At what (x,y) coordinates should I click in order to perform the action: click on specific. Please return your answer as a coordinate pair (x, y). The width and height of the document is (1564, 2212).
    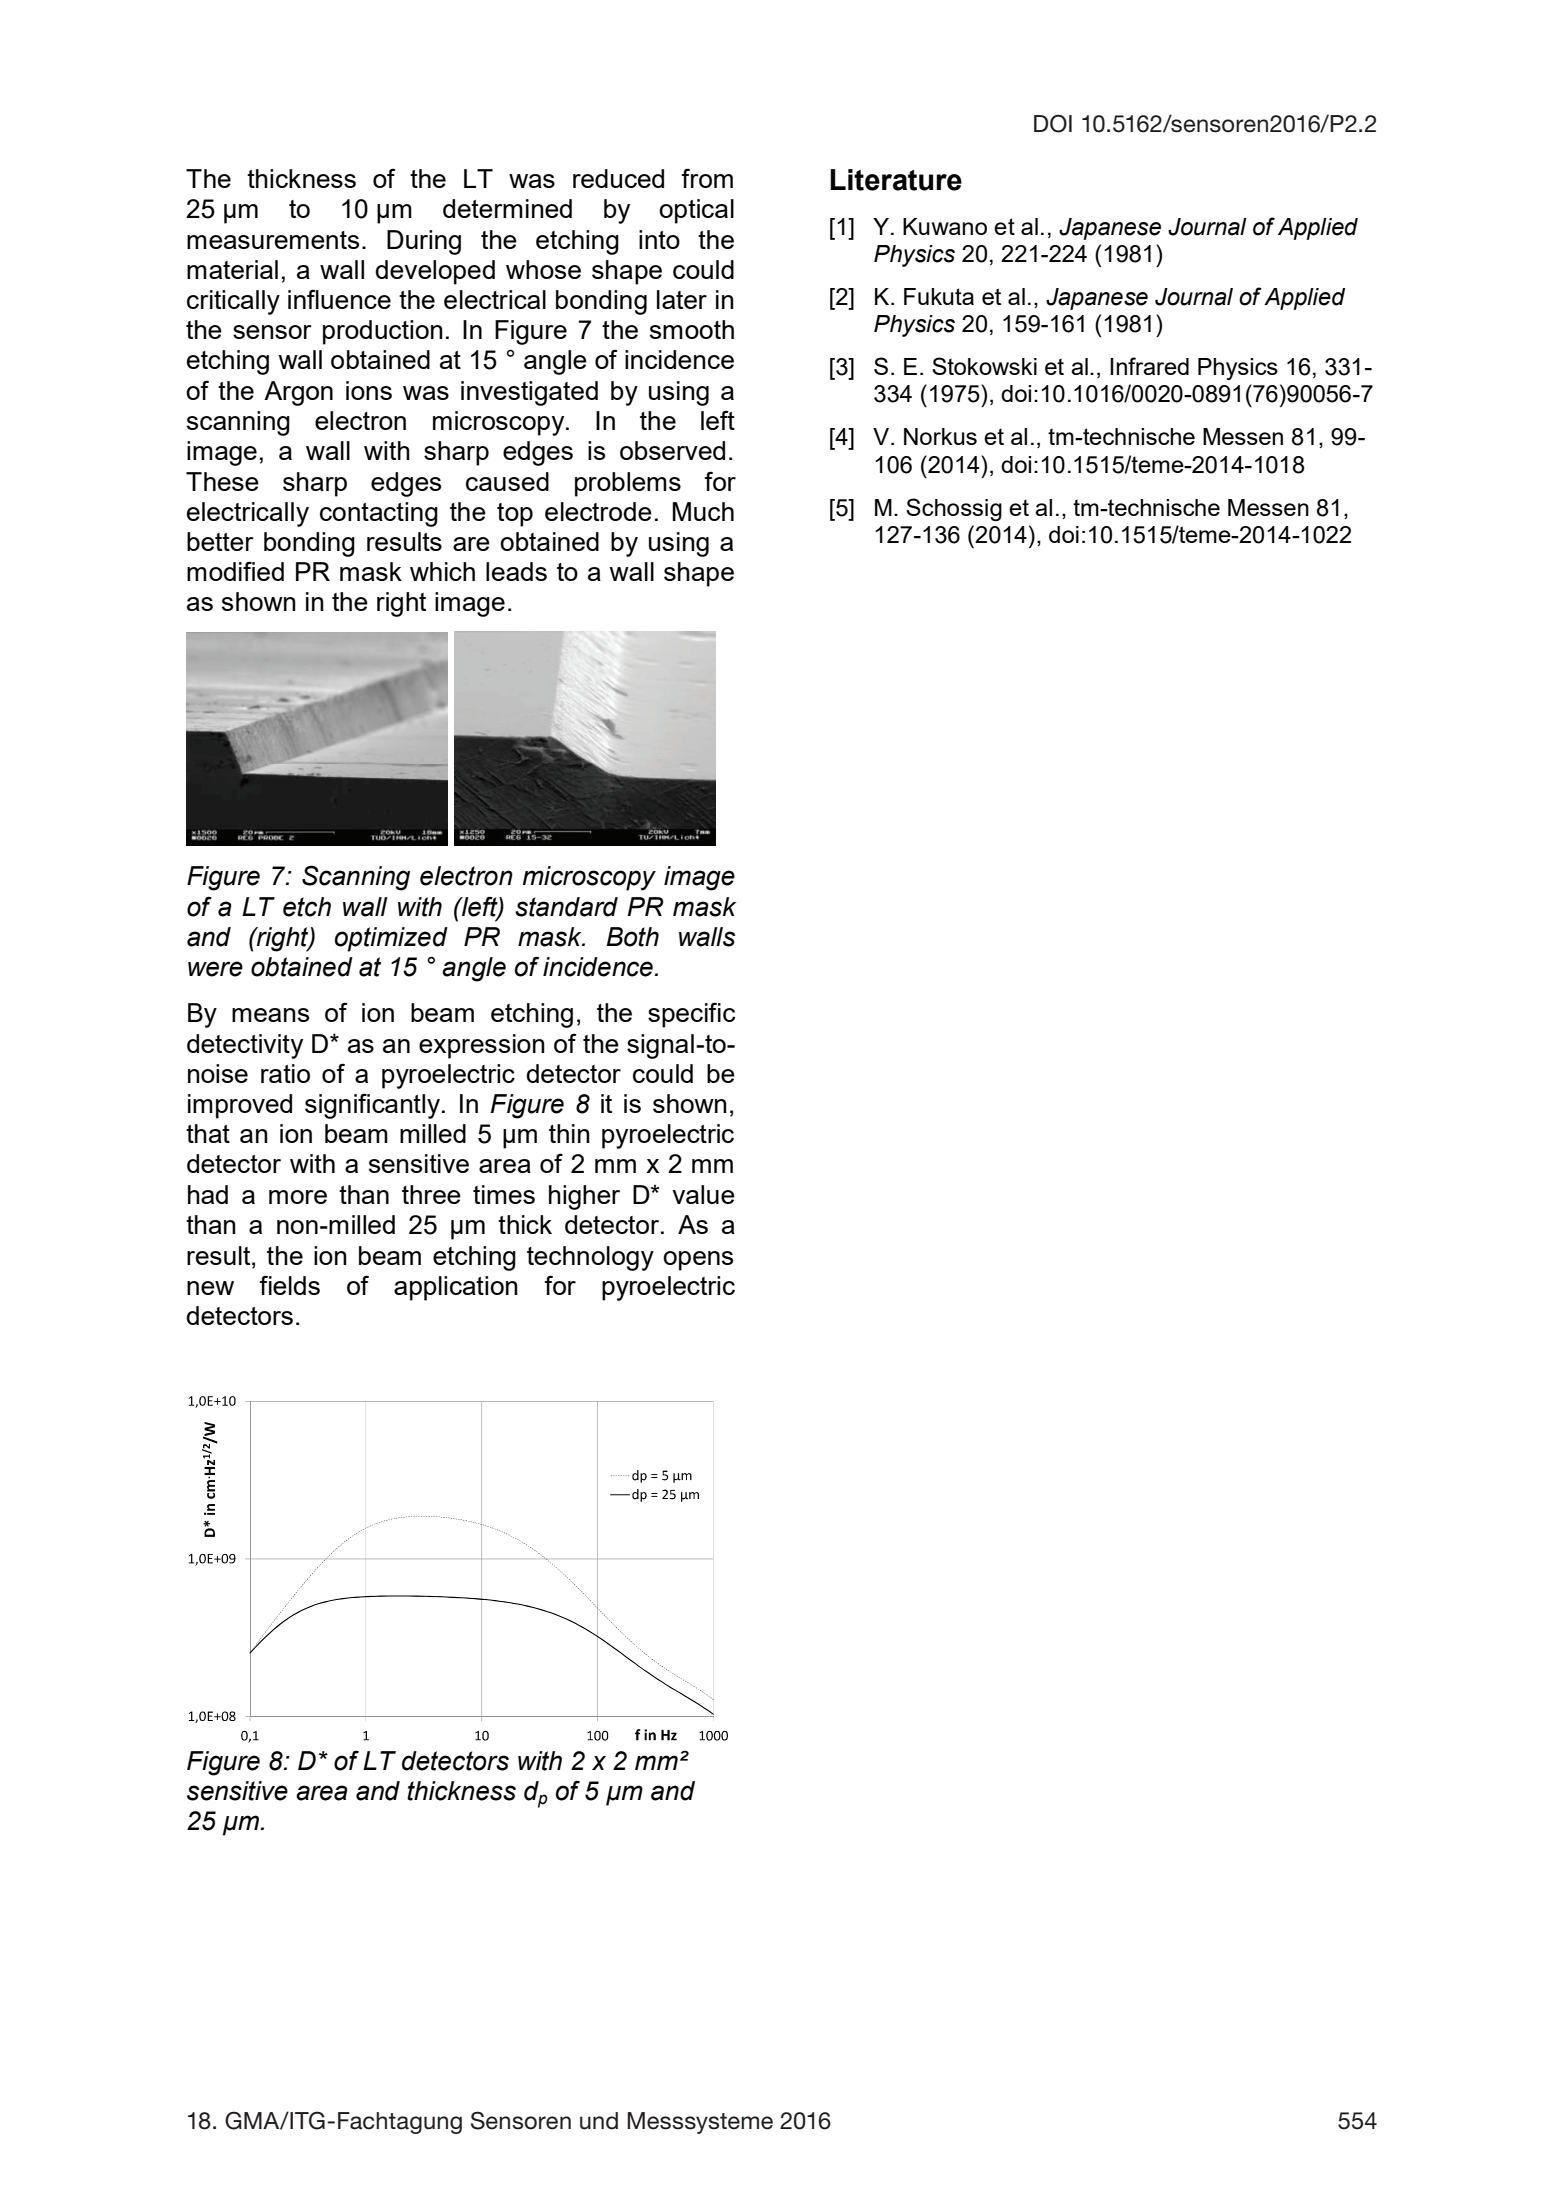
    Looking at the image, I should click on (691, 1015).
